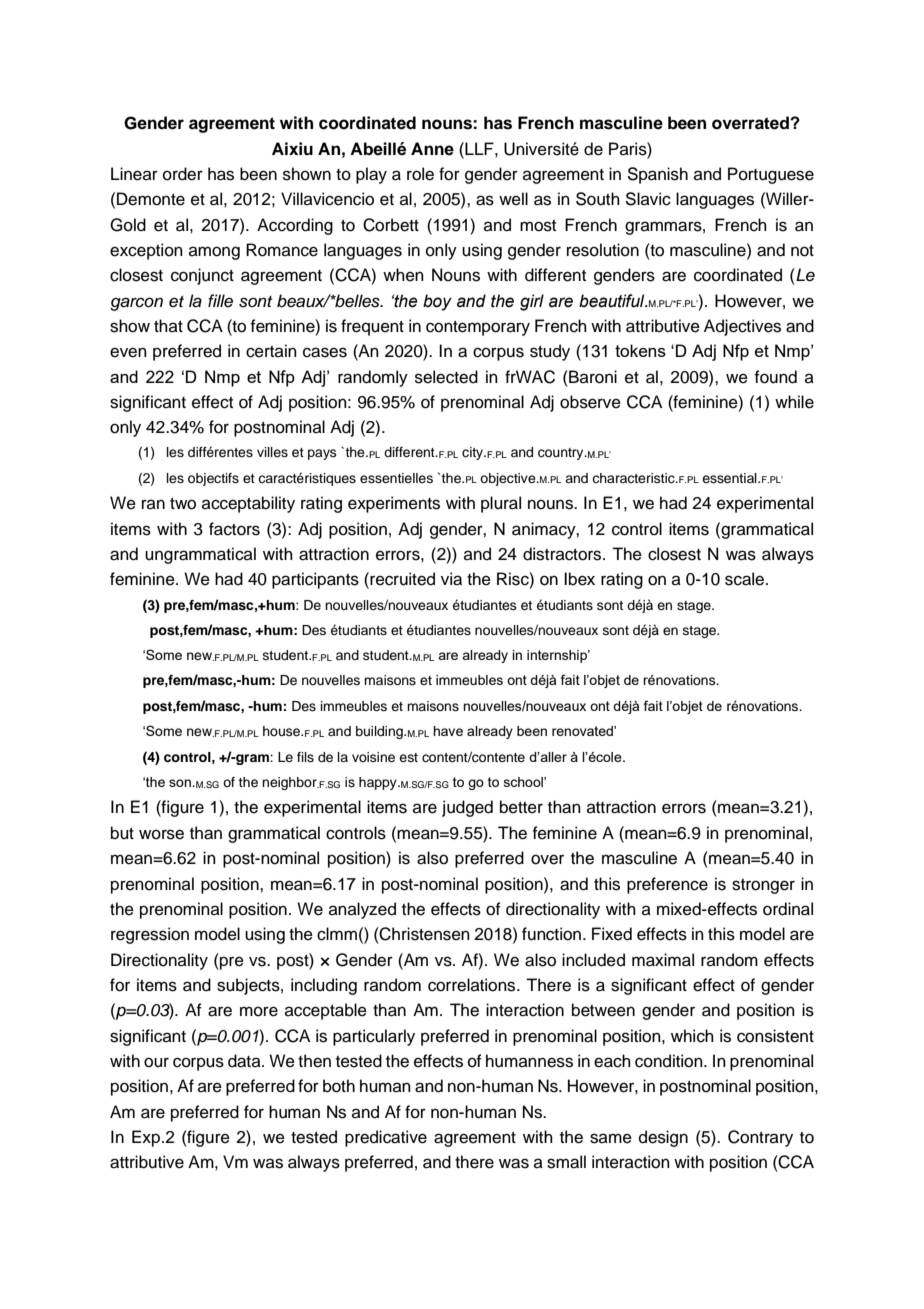  I want to click on two, so click(183, 504).
